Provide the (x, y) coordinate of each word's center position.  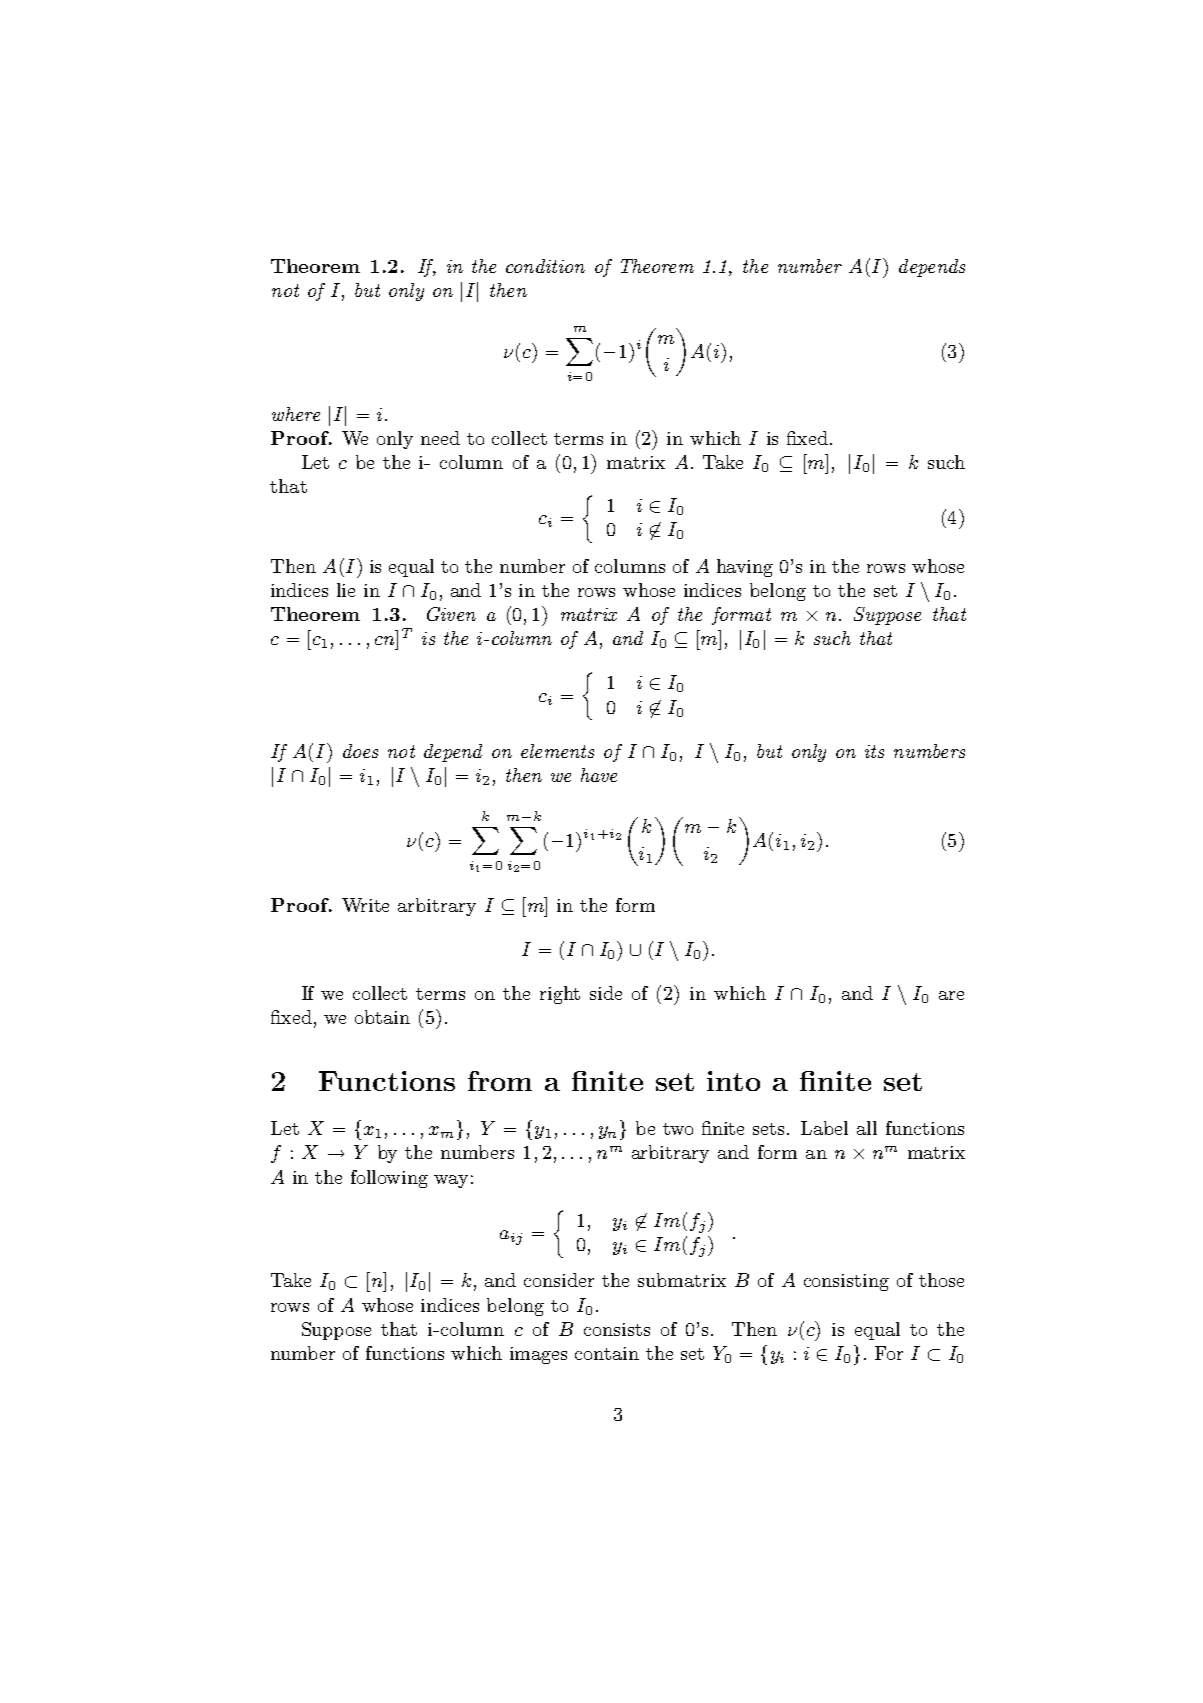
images (538, 1355)
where (296, 414)
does (360, 751)
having (745, 568)
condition (545, 266)
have (599, 775)
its (874, 751)
